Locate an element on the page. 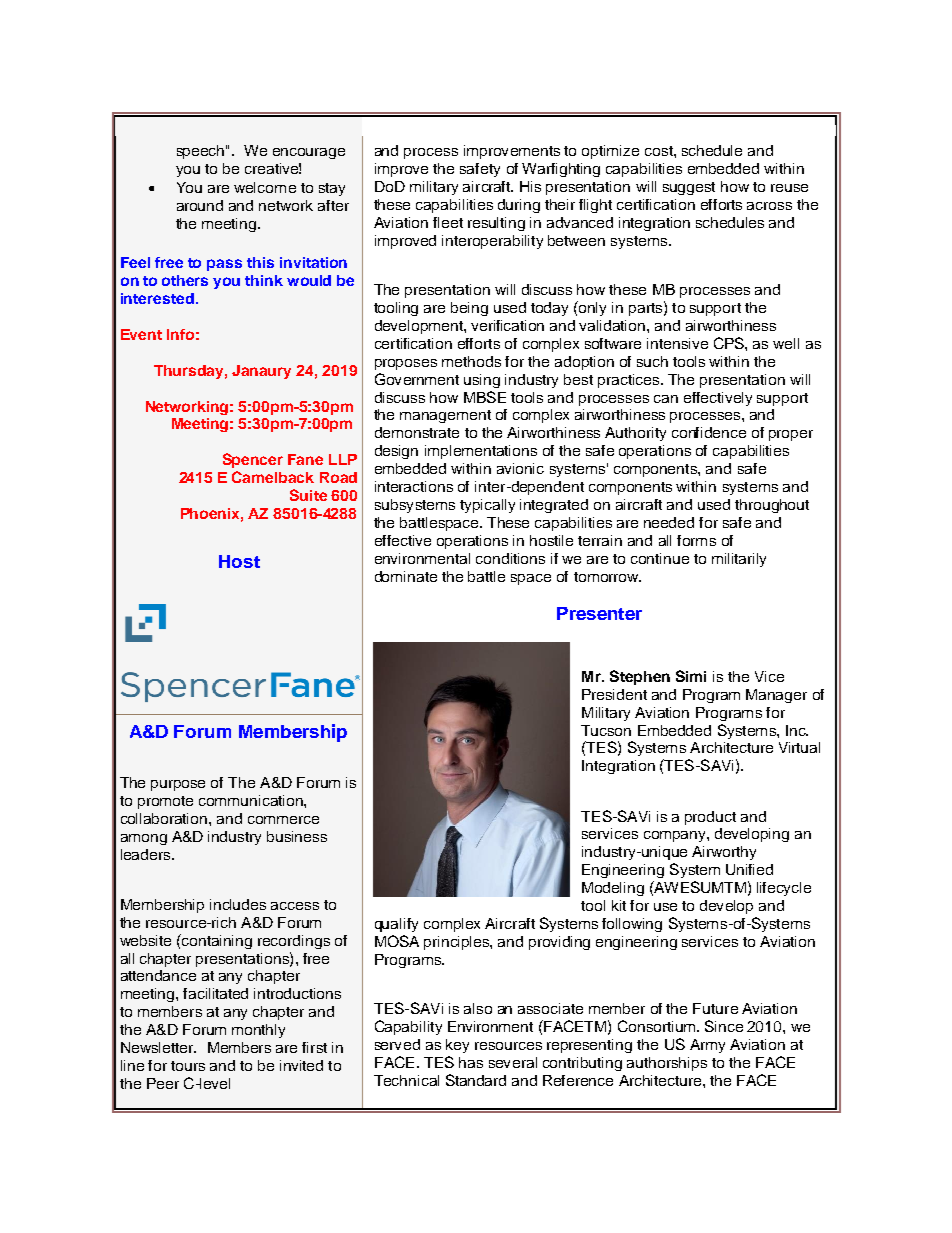 The width and height of the document is (952, 1233). tours is located at coordinates (188, 1066).
